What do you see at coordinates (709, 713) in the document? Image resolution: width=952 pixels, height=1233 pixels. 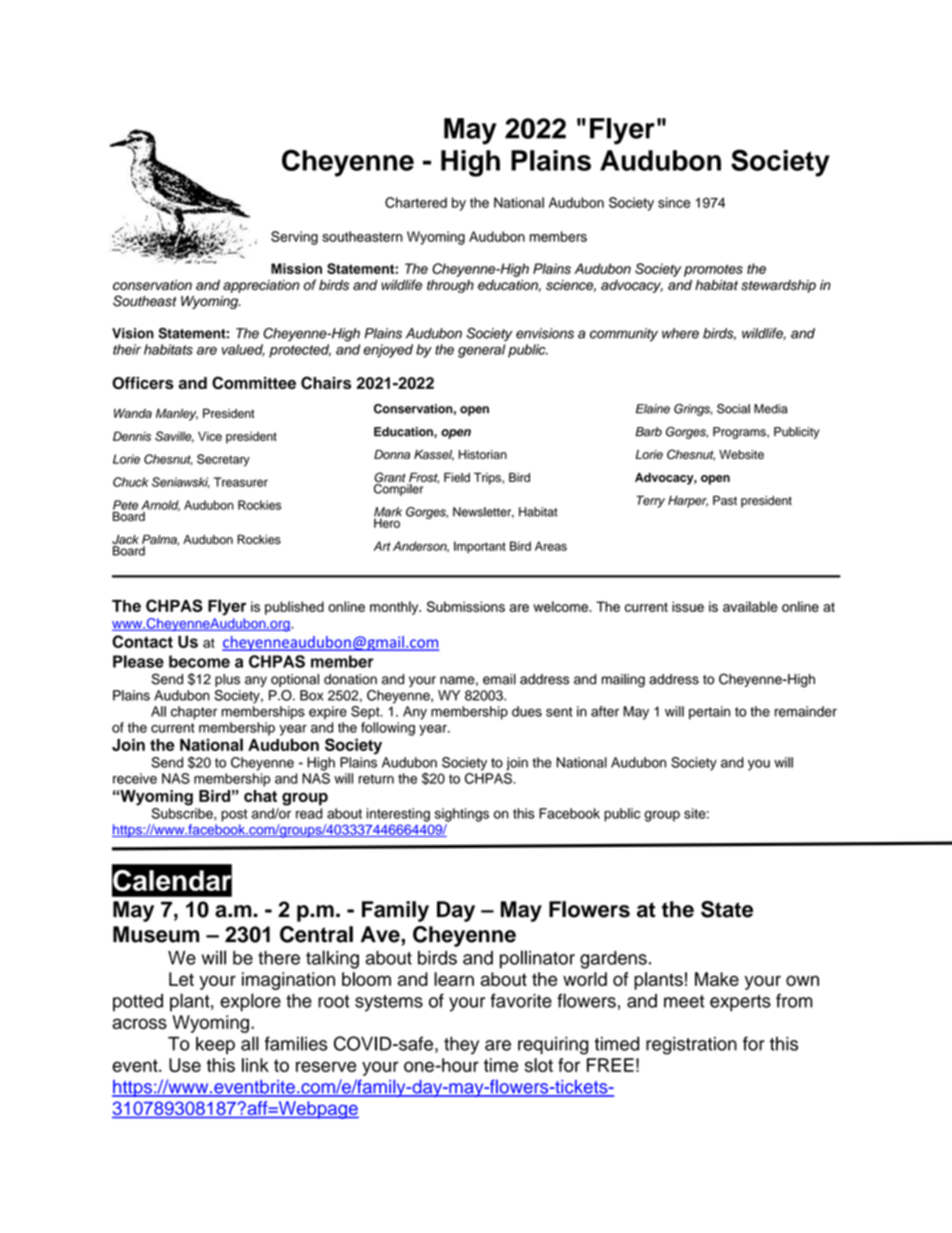 I see `pertain` at bounding box center [709, 713].
